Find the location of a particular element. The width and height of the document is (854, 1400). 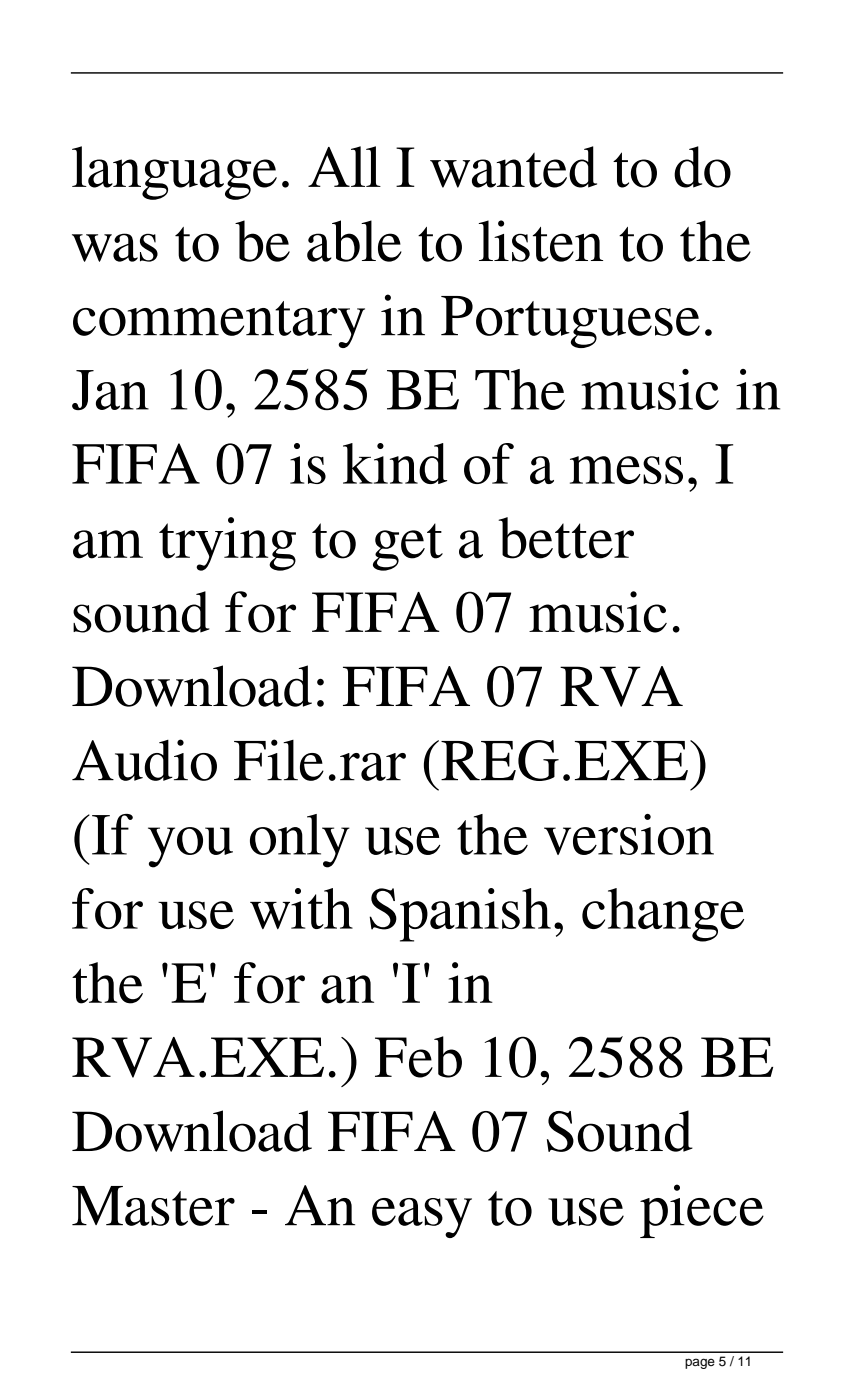

kind is located at coordinates (395, 463).
